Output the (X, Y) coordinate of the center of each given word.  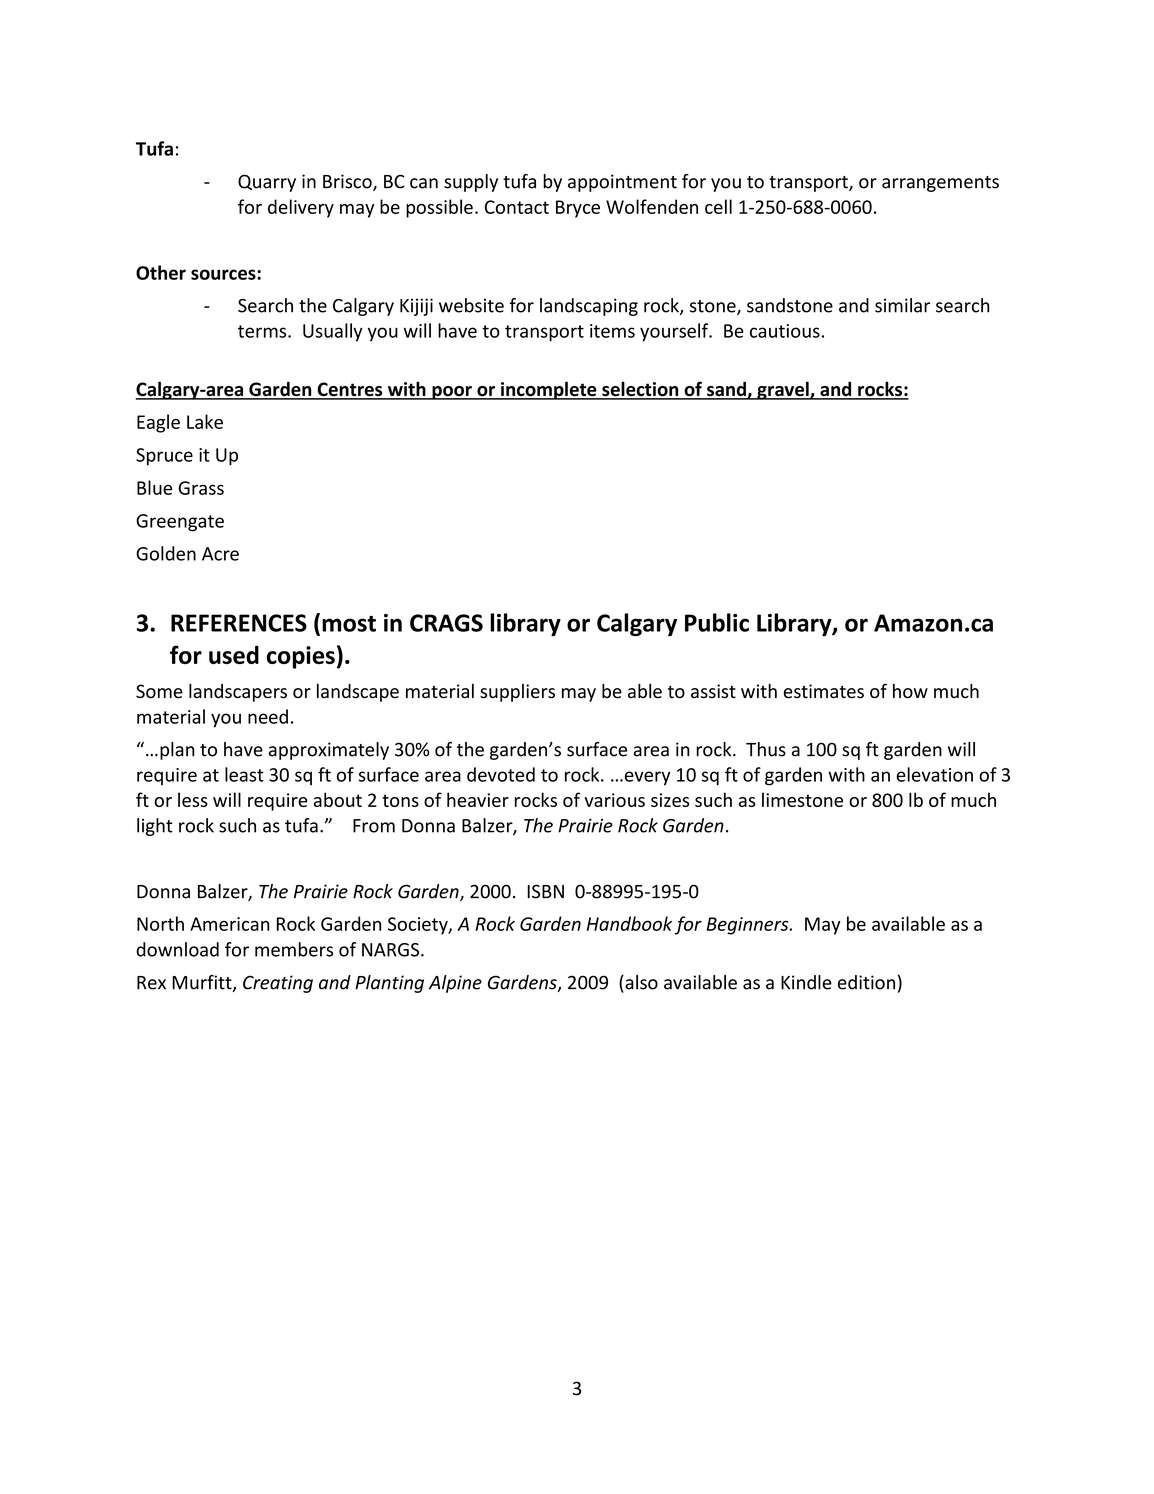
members (294, 949)
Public (717, 622)
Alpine (455, 984)
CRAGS (446, 623)
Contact (517, 207)
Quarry (267, 183)
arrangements (940, 184)
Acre (220, 554)
